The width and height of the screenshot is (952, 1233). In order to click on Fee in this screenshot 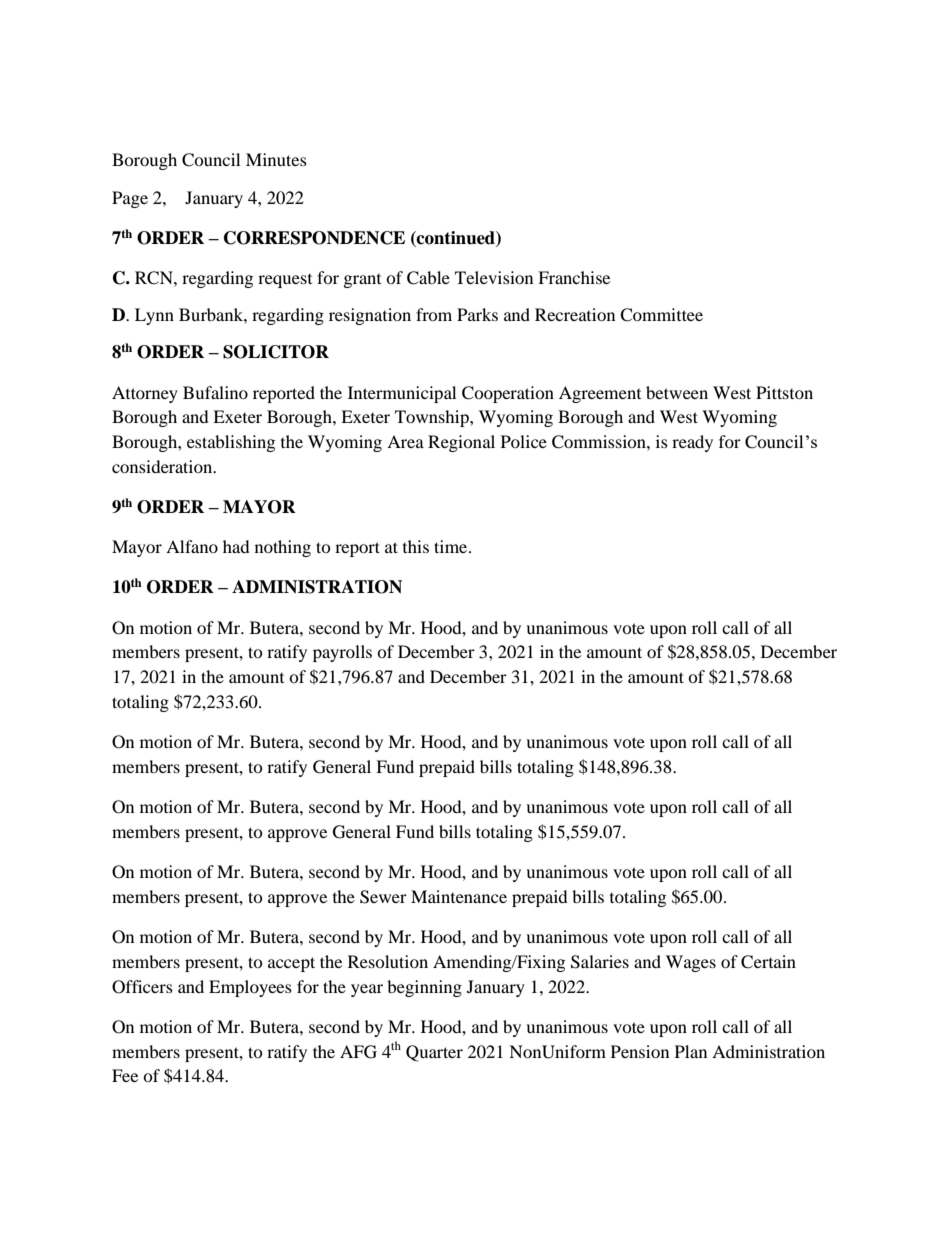, I will do `click(125, 1075)`.
